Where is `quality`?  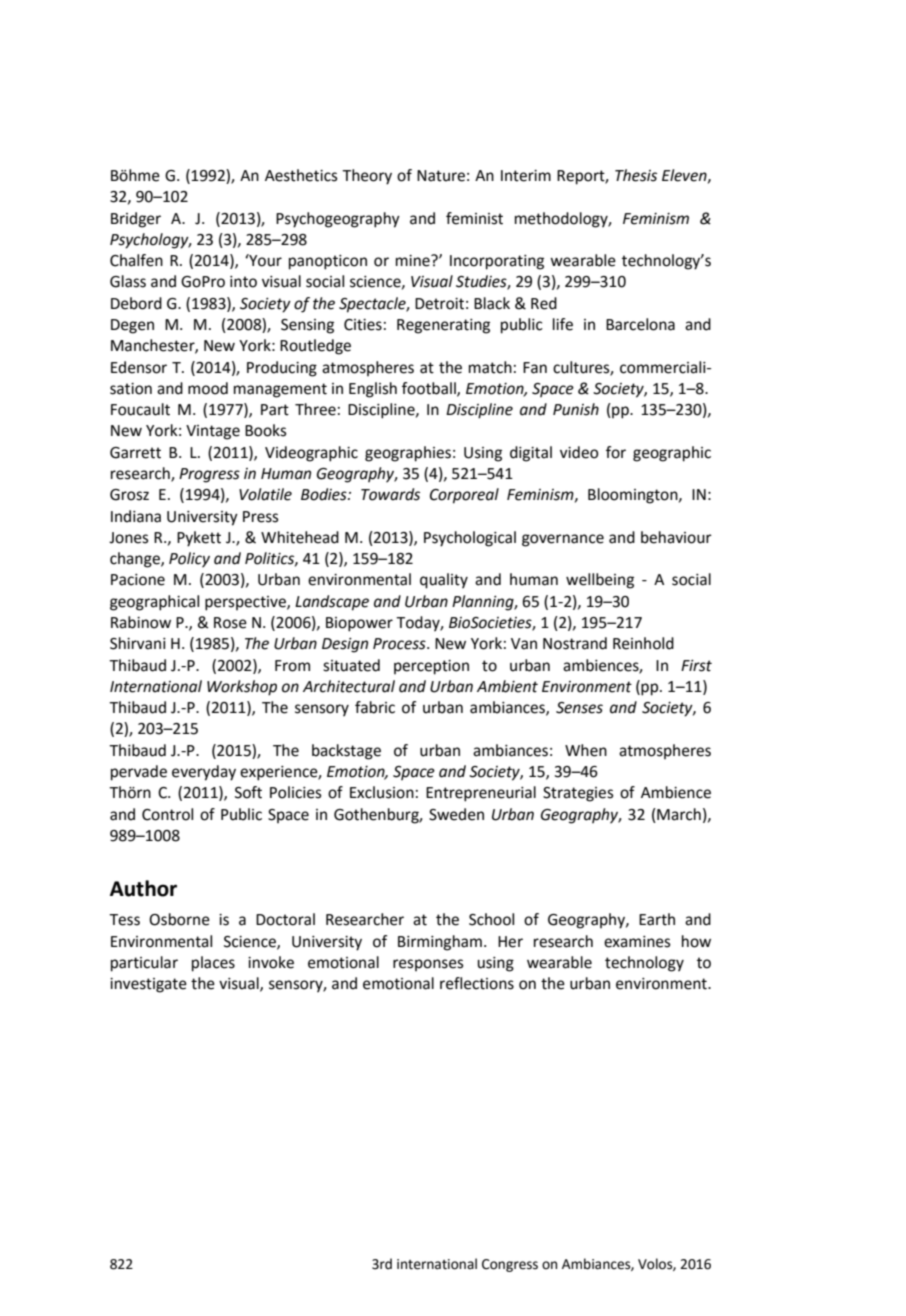
quality is located at coordinates (444, 581).
